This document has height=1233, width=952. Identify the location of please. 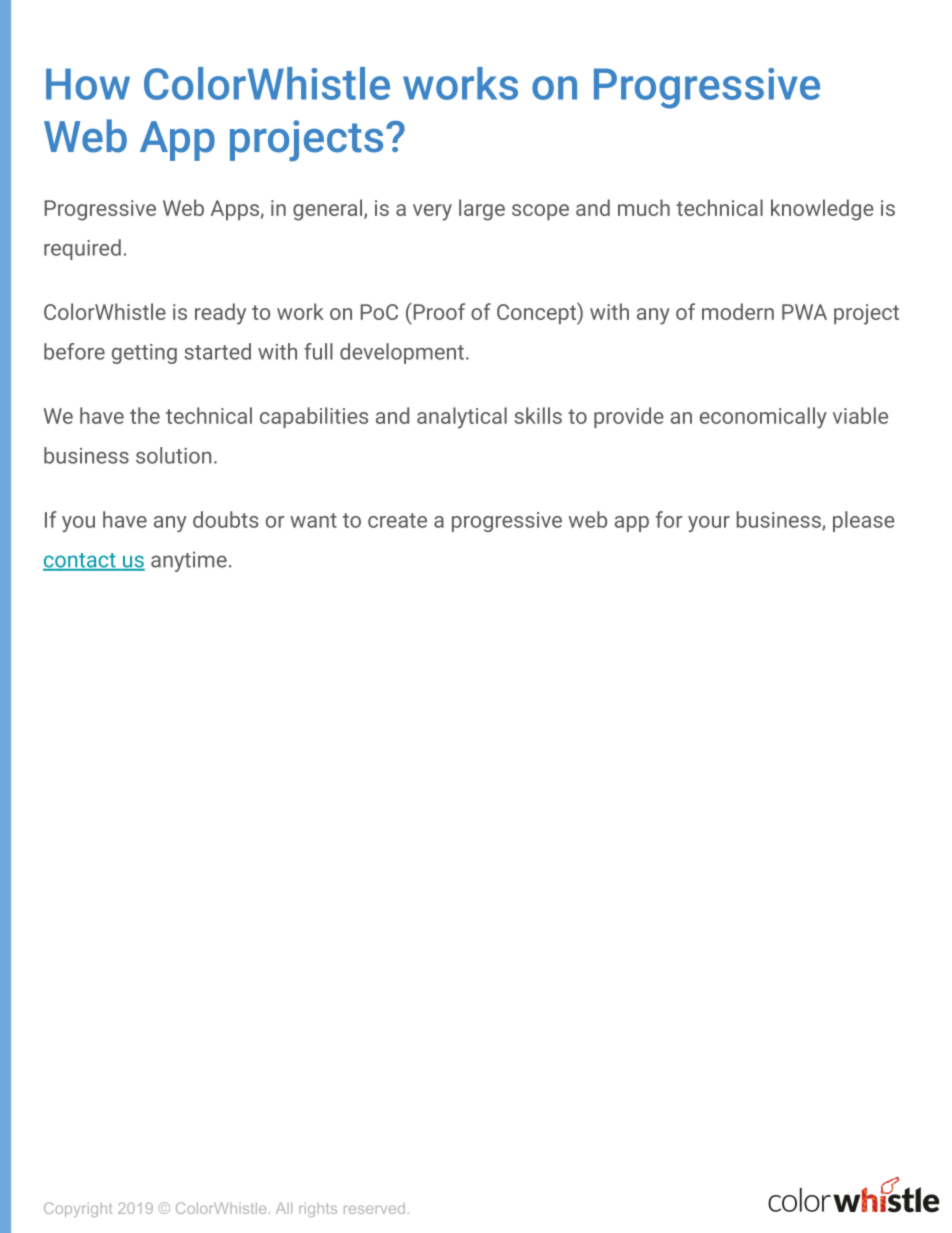
(864, 521).
